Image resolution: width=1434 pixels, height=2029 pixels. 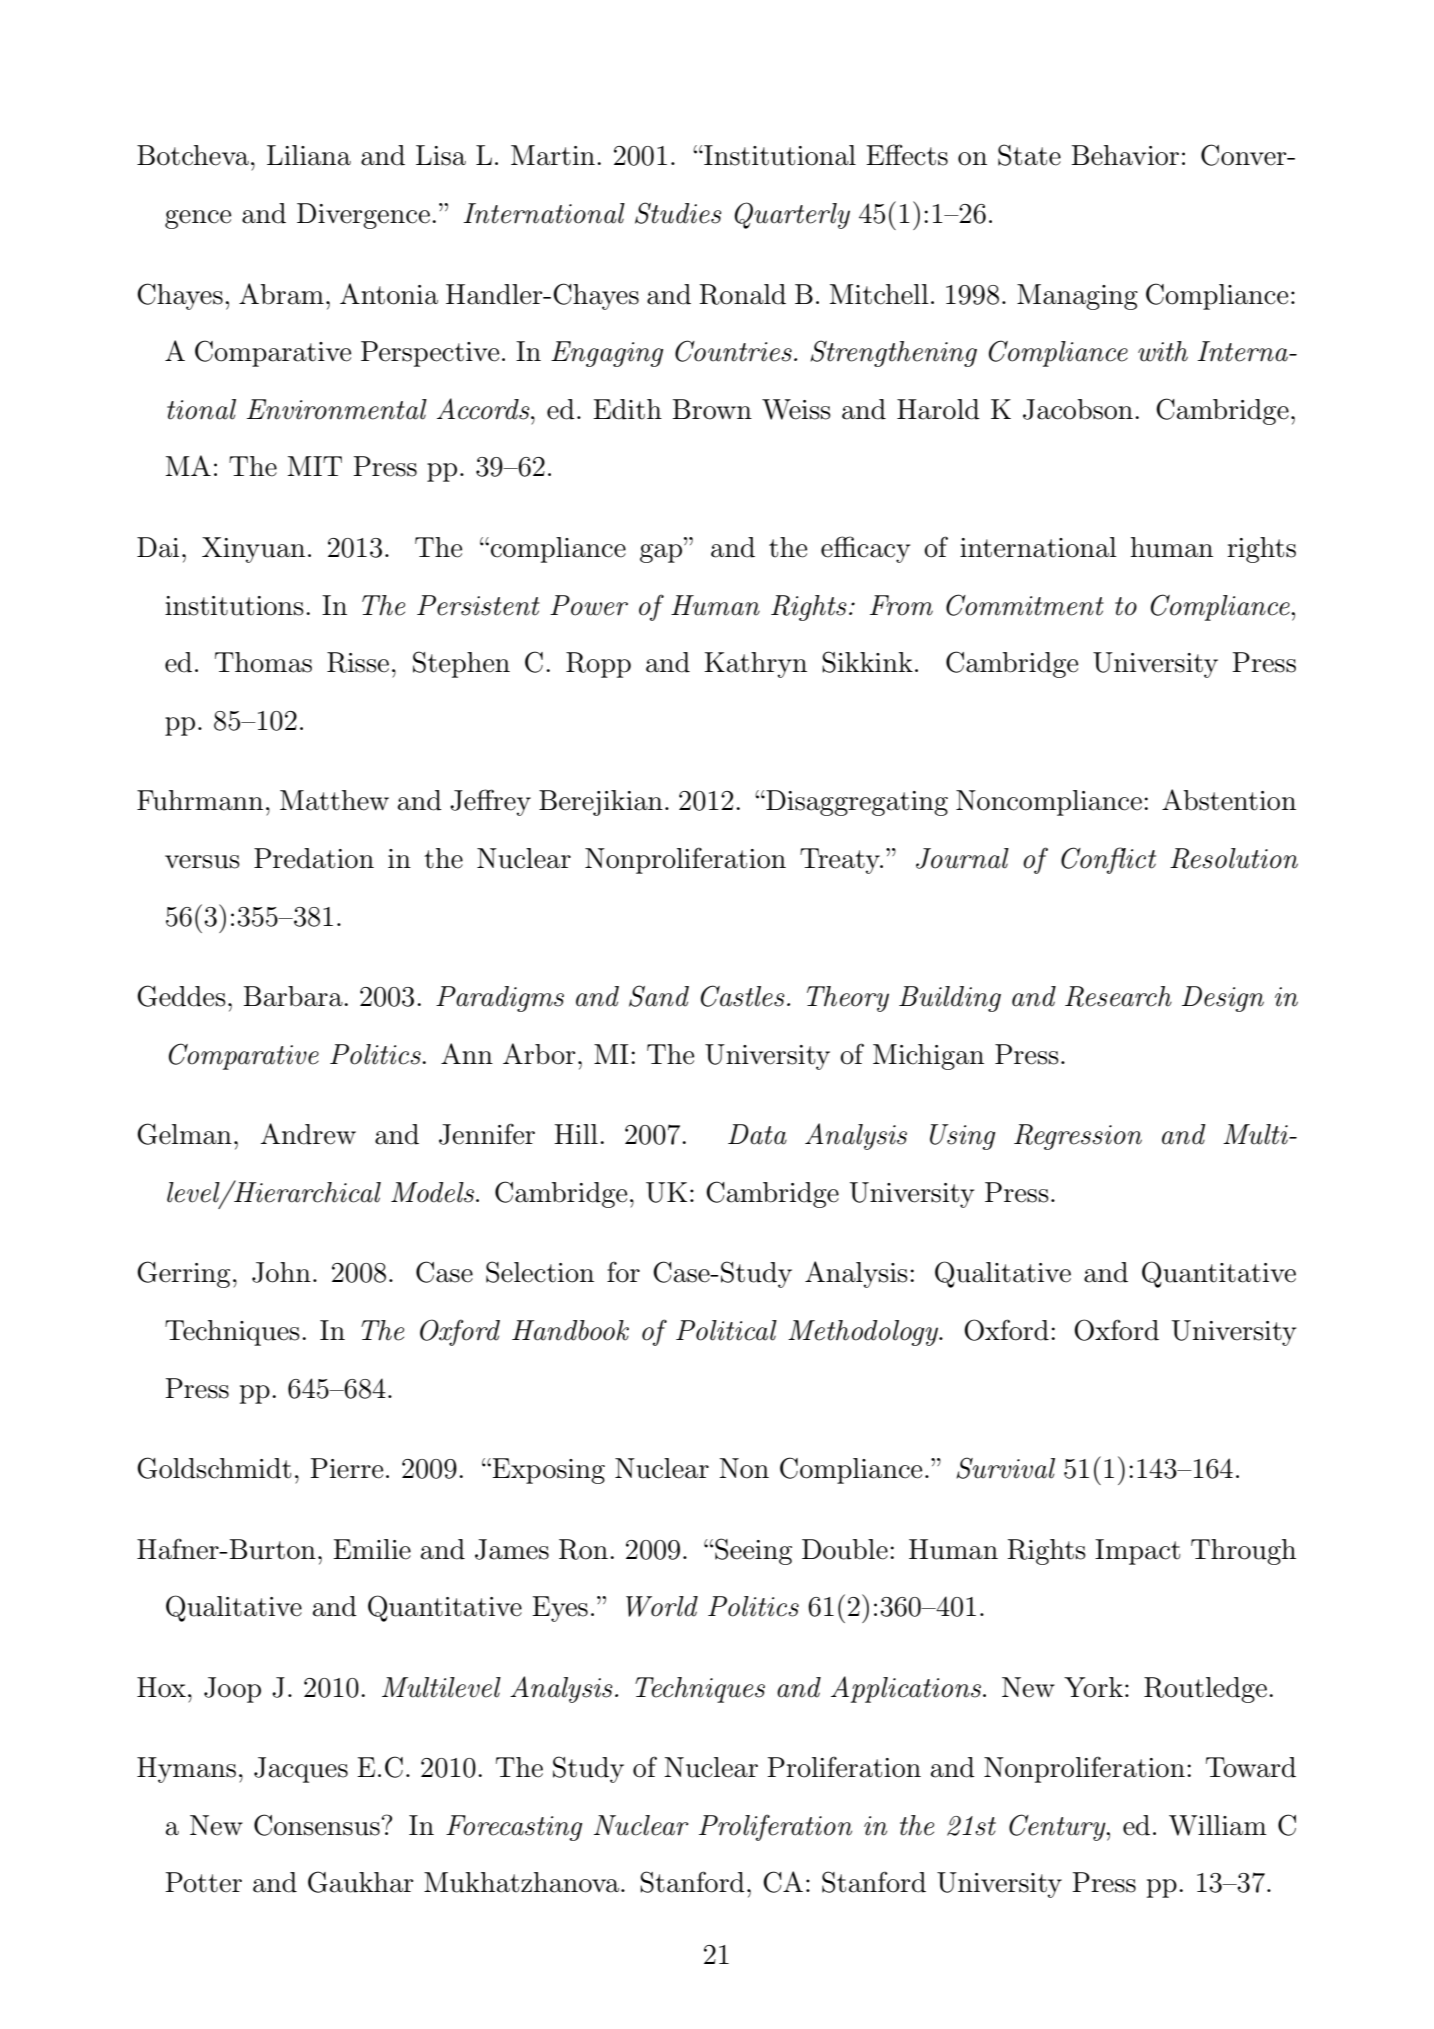 What do you see at coordinates (659, 996) in the screenshot?
I see `Sand` at bounding box center [659, 996].
